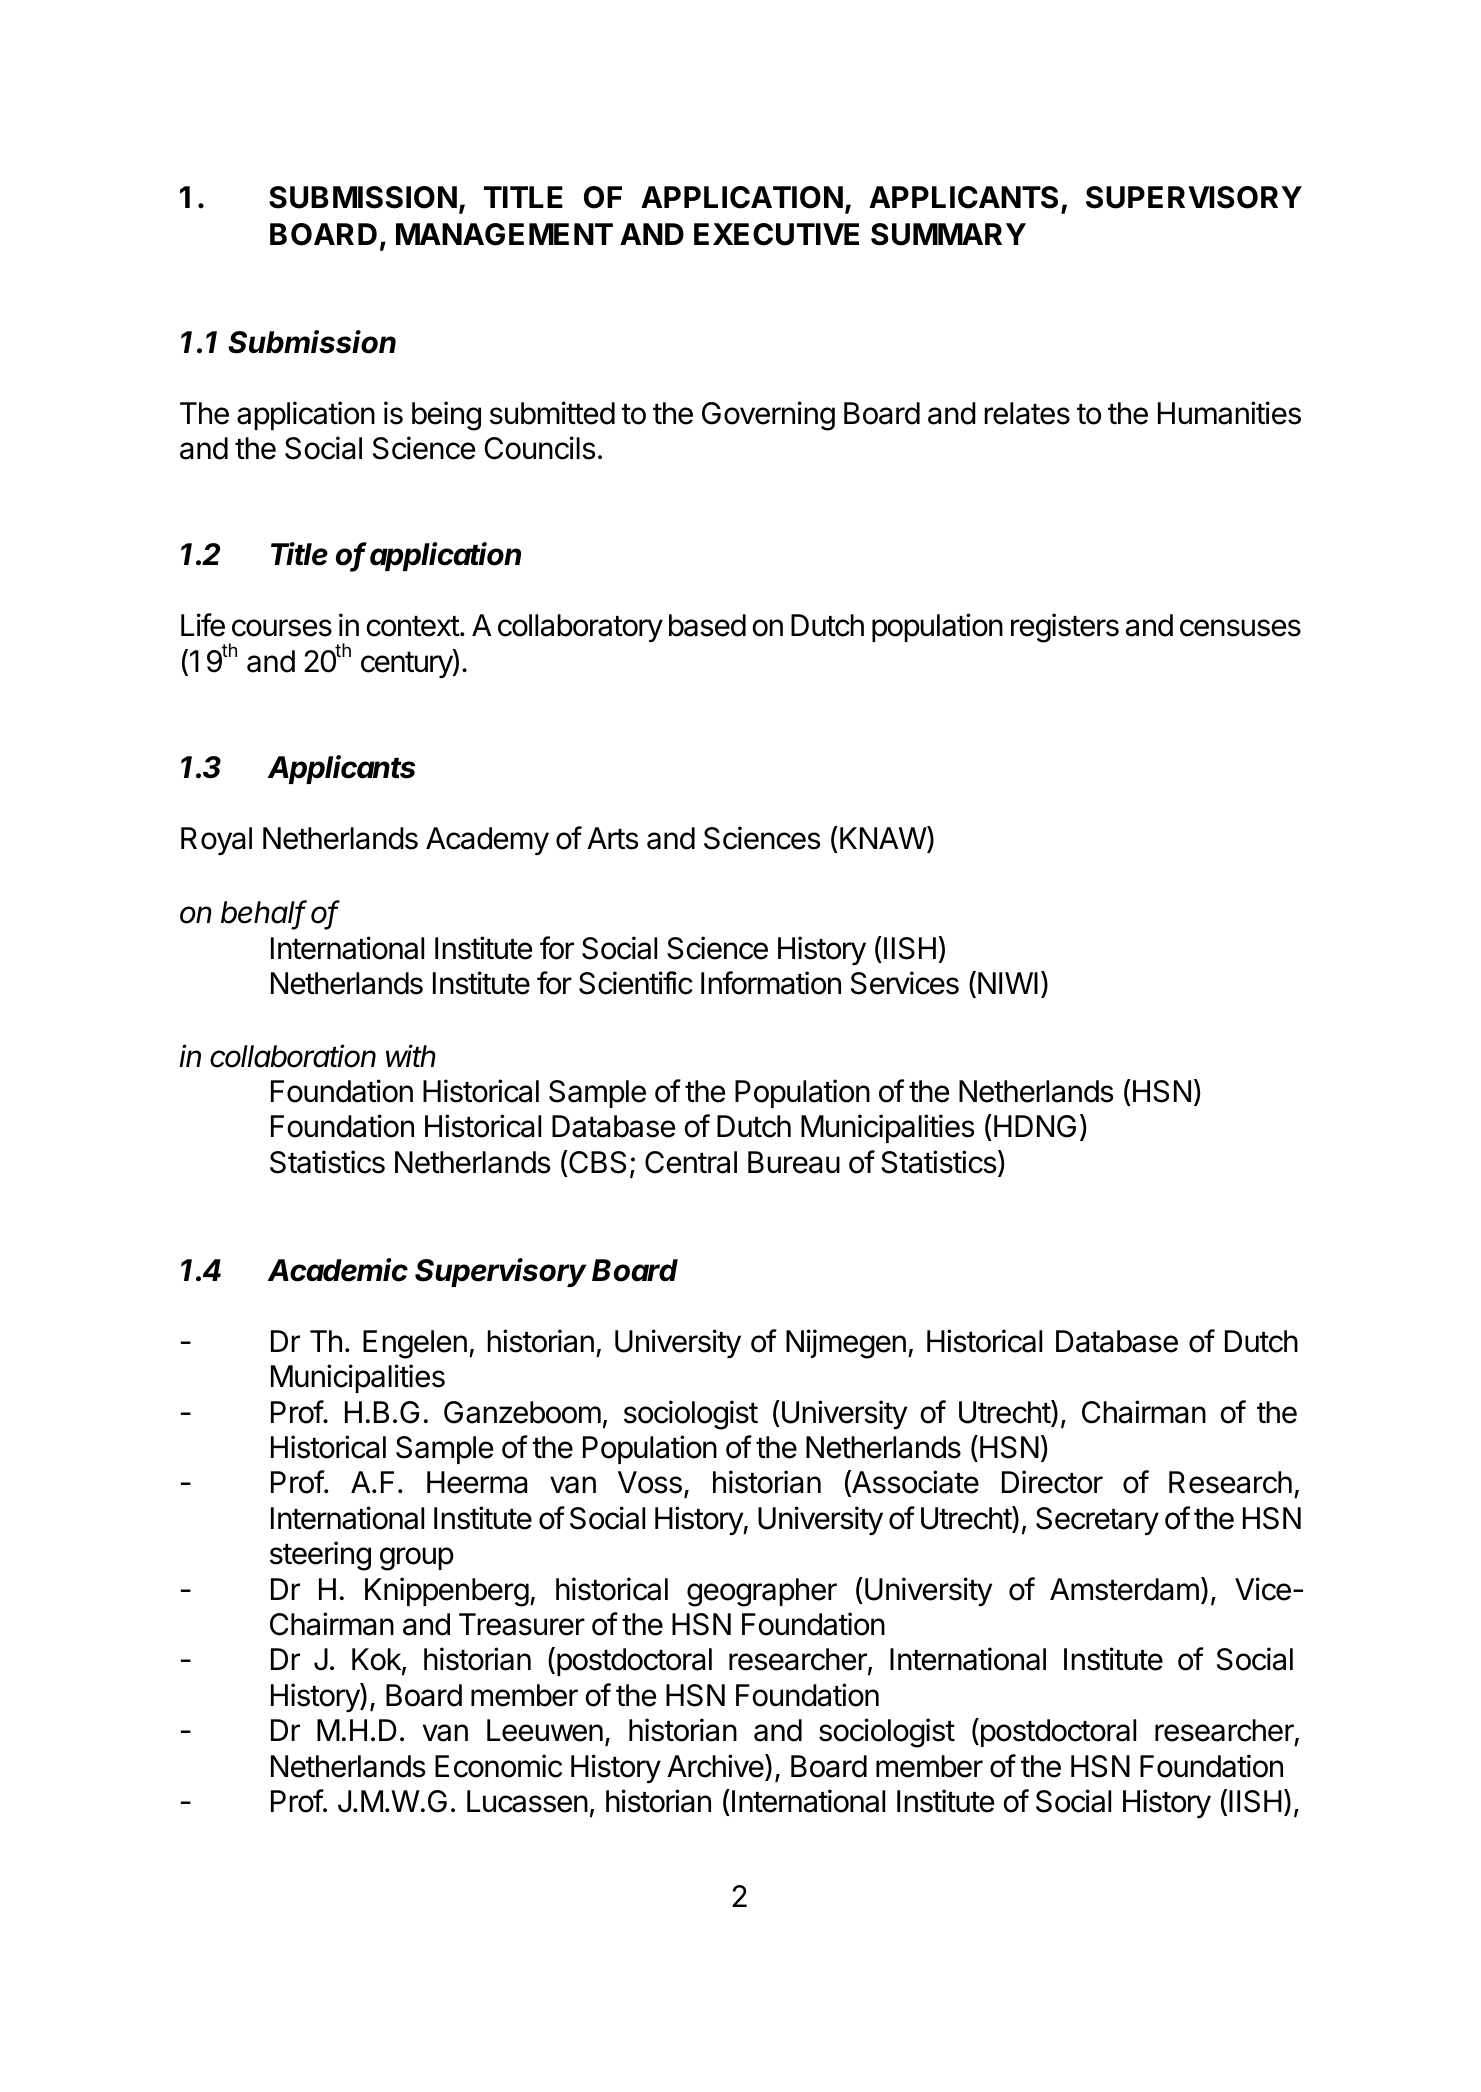 The width and height of the image is (1481, 2092). I want to click on collaboration, so click(293, 1056).
